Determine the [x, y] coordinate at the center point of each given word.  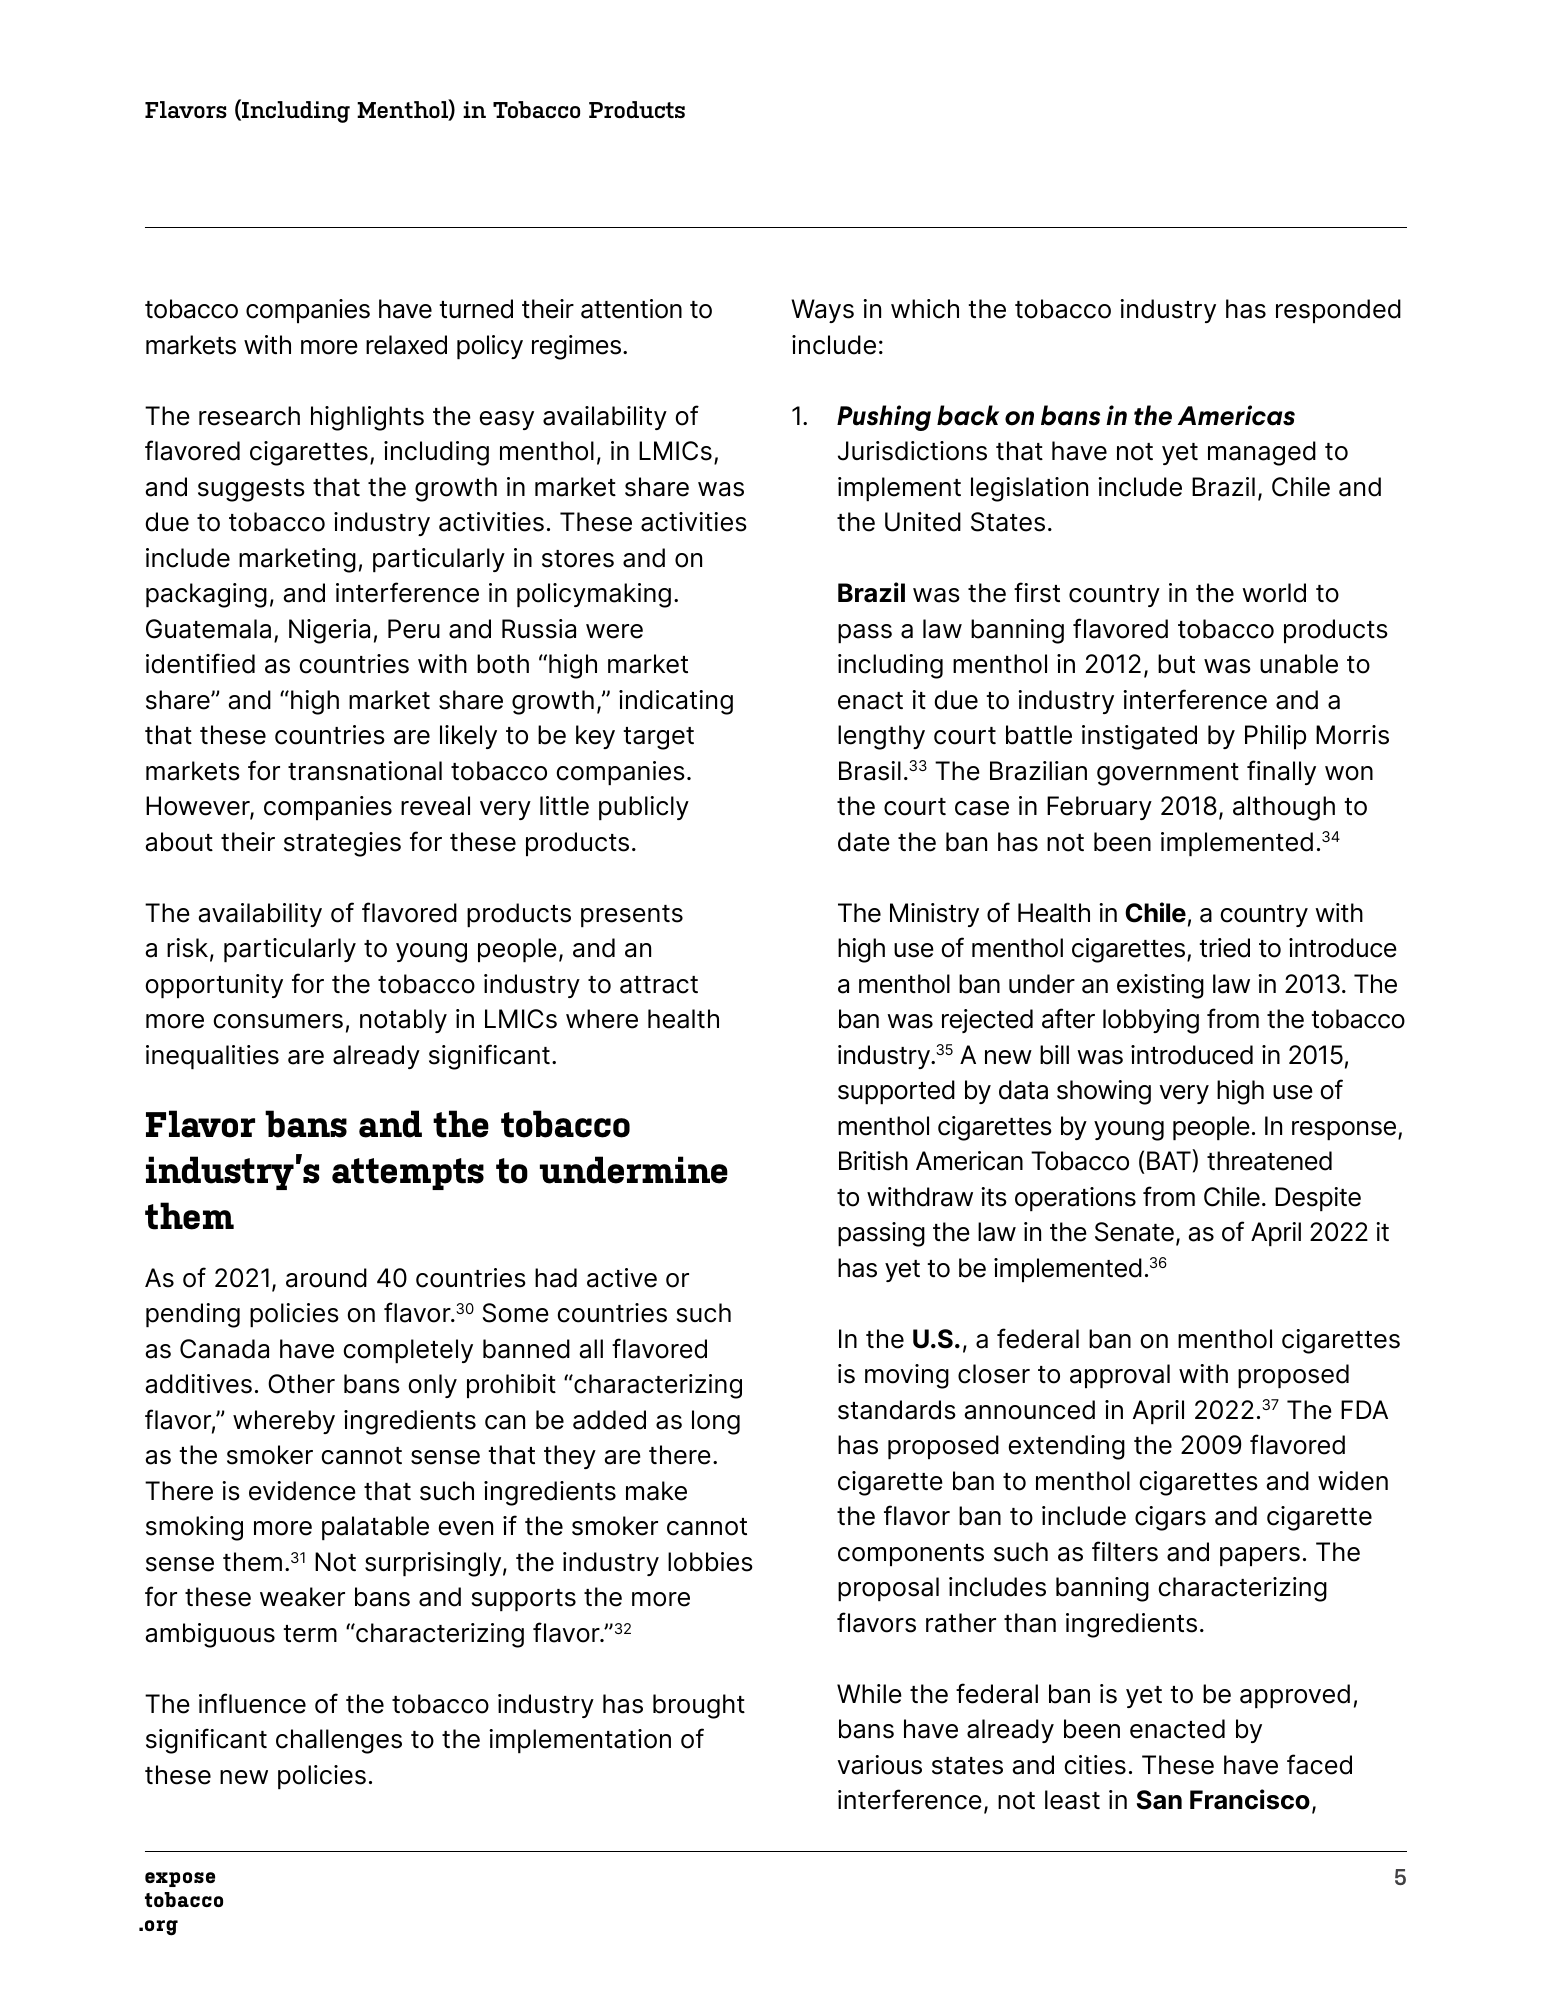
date [864, 842]
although [1284, 808]
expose [180, 1879]
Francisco [1250, 1799]
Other [301, 1384]
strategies [342, 844]
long [716, 1422]
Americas [1236, 415]
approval [1120, 1376]
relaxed [406, 345]
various [880, 1765]
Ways [822, 311]
